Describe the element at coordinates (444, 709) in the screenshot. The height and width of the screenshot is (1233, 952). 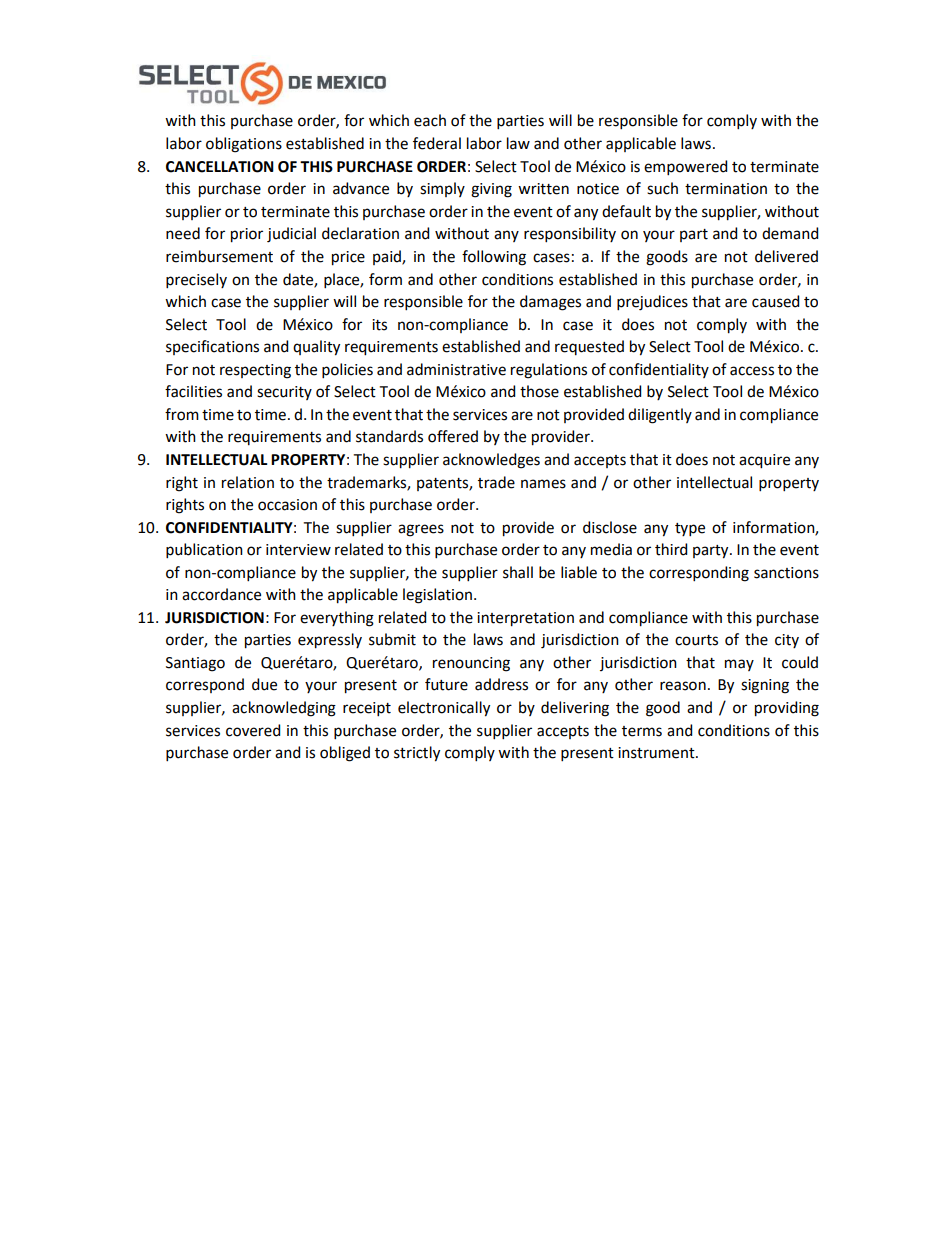
I see `electronically` at that location.
